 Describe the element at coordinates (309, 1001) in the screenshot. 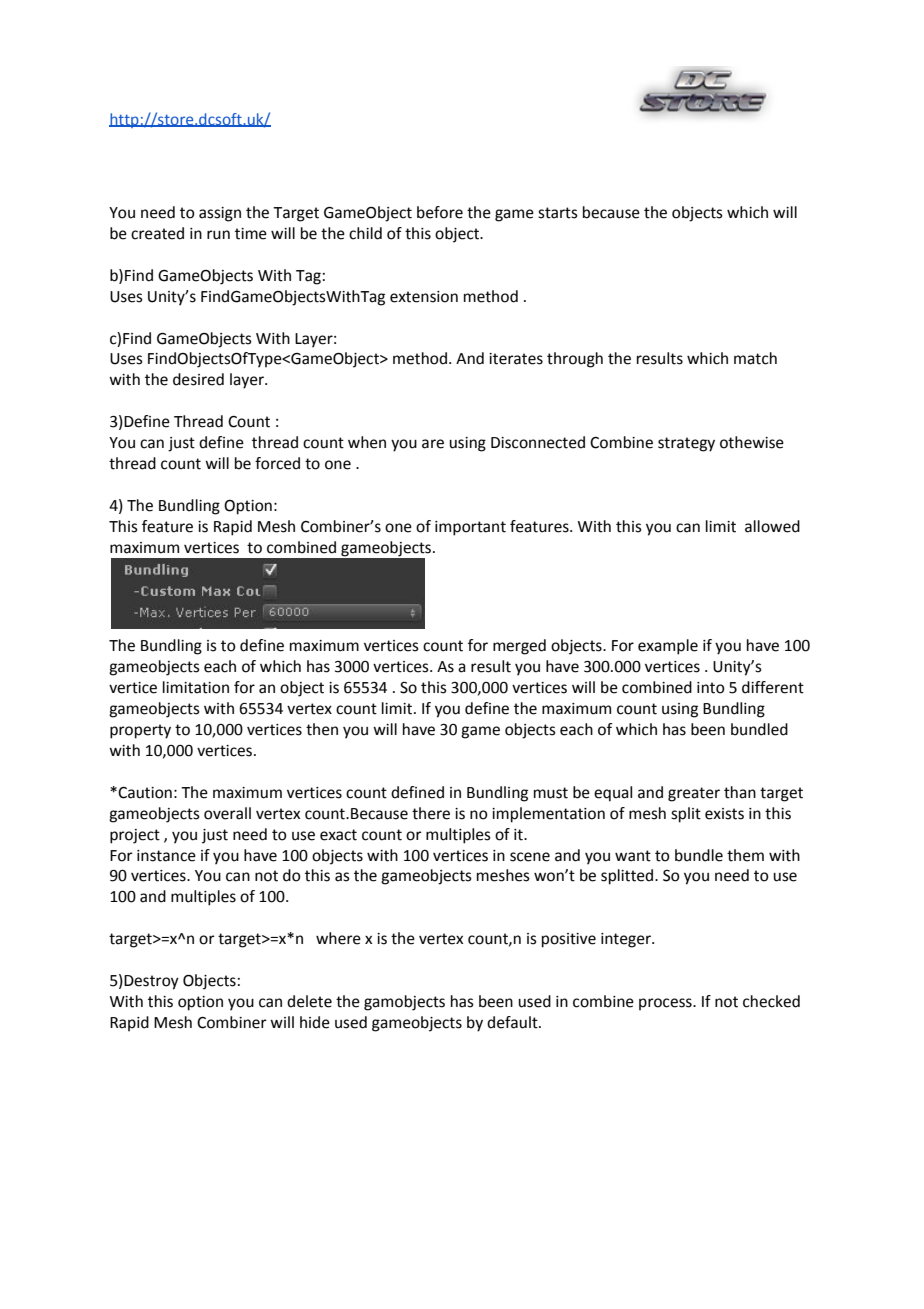

I see `delete` at that location.
